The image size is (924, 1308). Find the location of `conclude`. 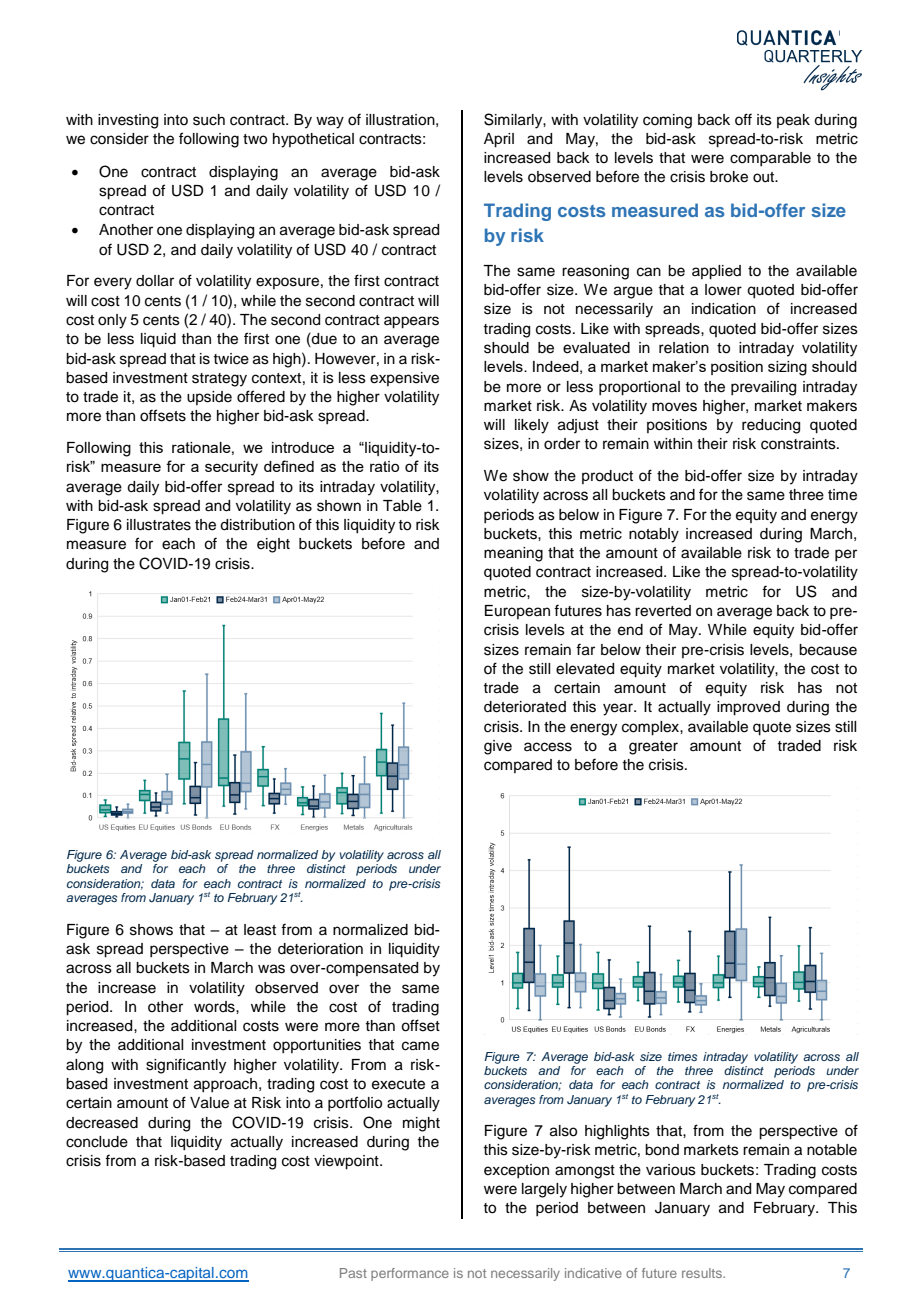

conclude is located at coordinates (97, 1142).
